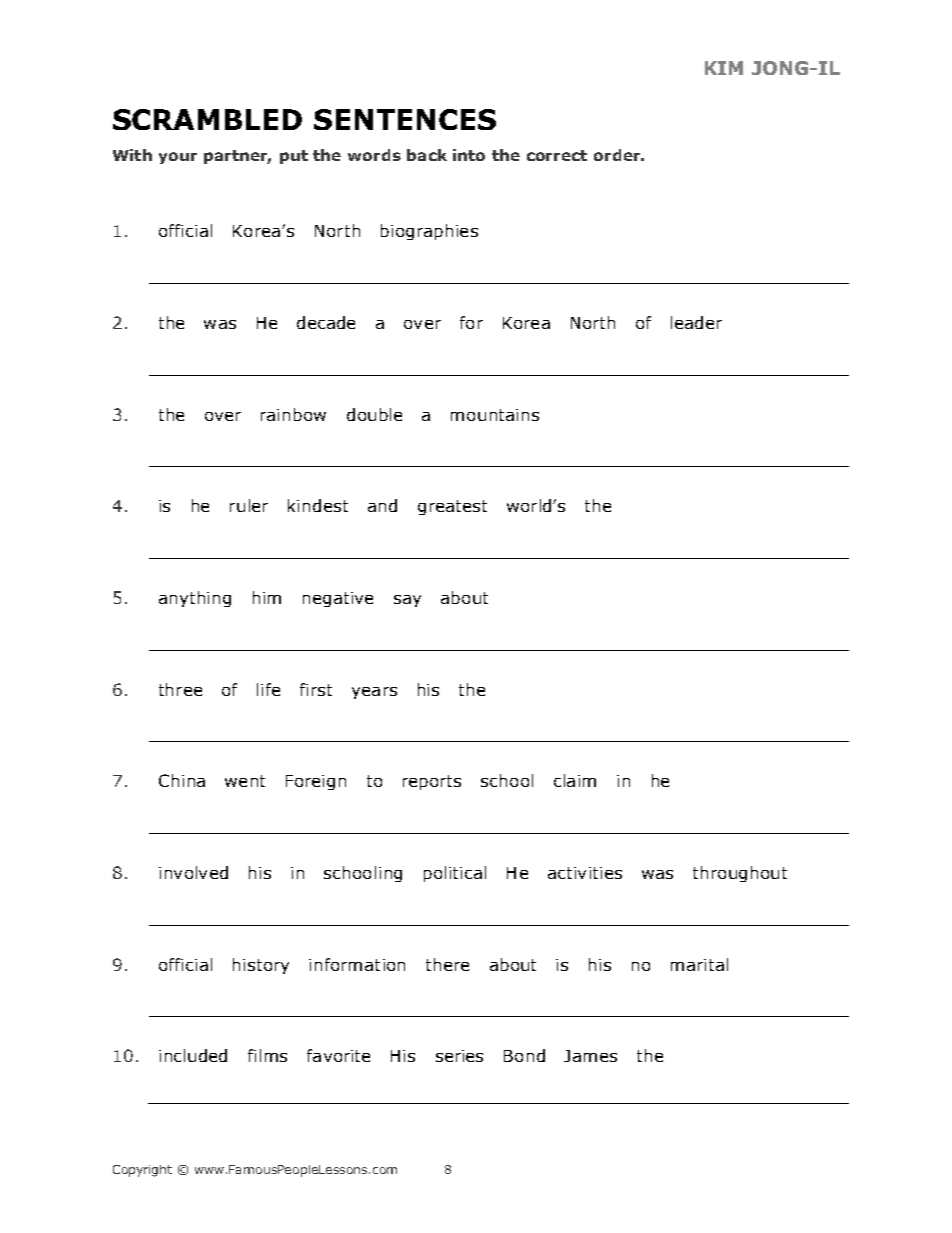 This image has height=1233, width=952. Describe the element at coordinates (724, 68) in the image. I see `KIM` at that location.
